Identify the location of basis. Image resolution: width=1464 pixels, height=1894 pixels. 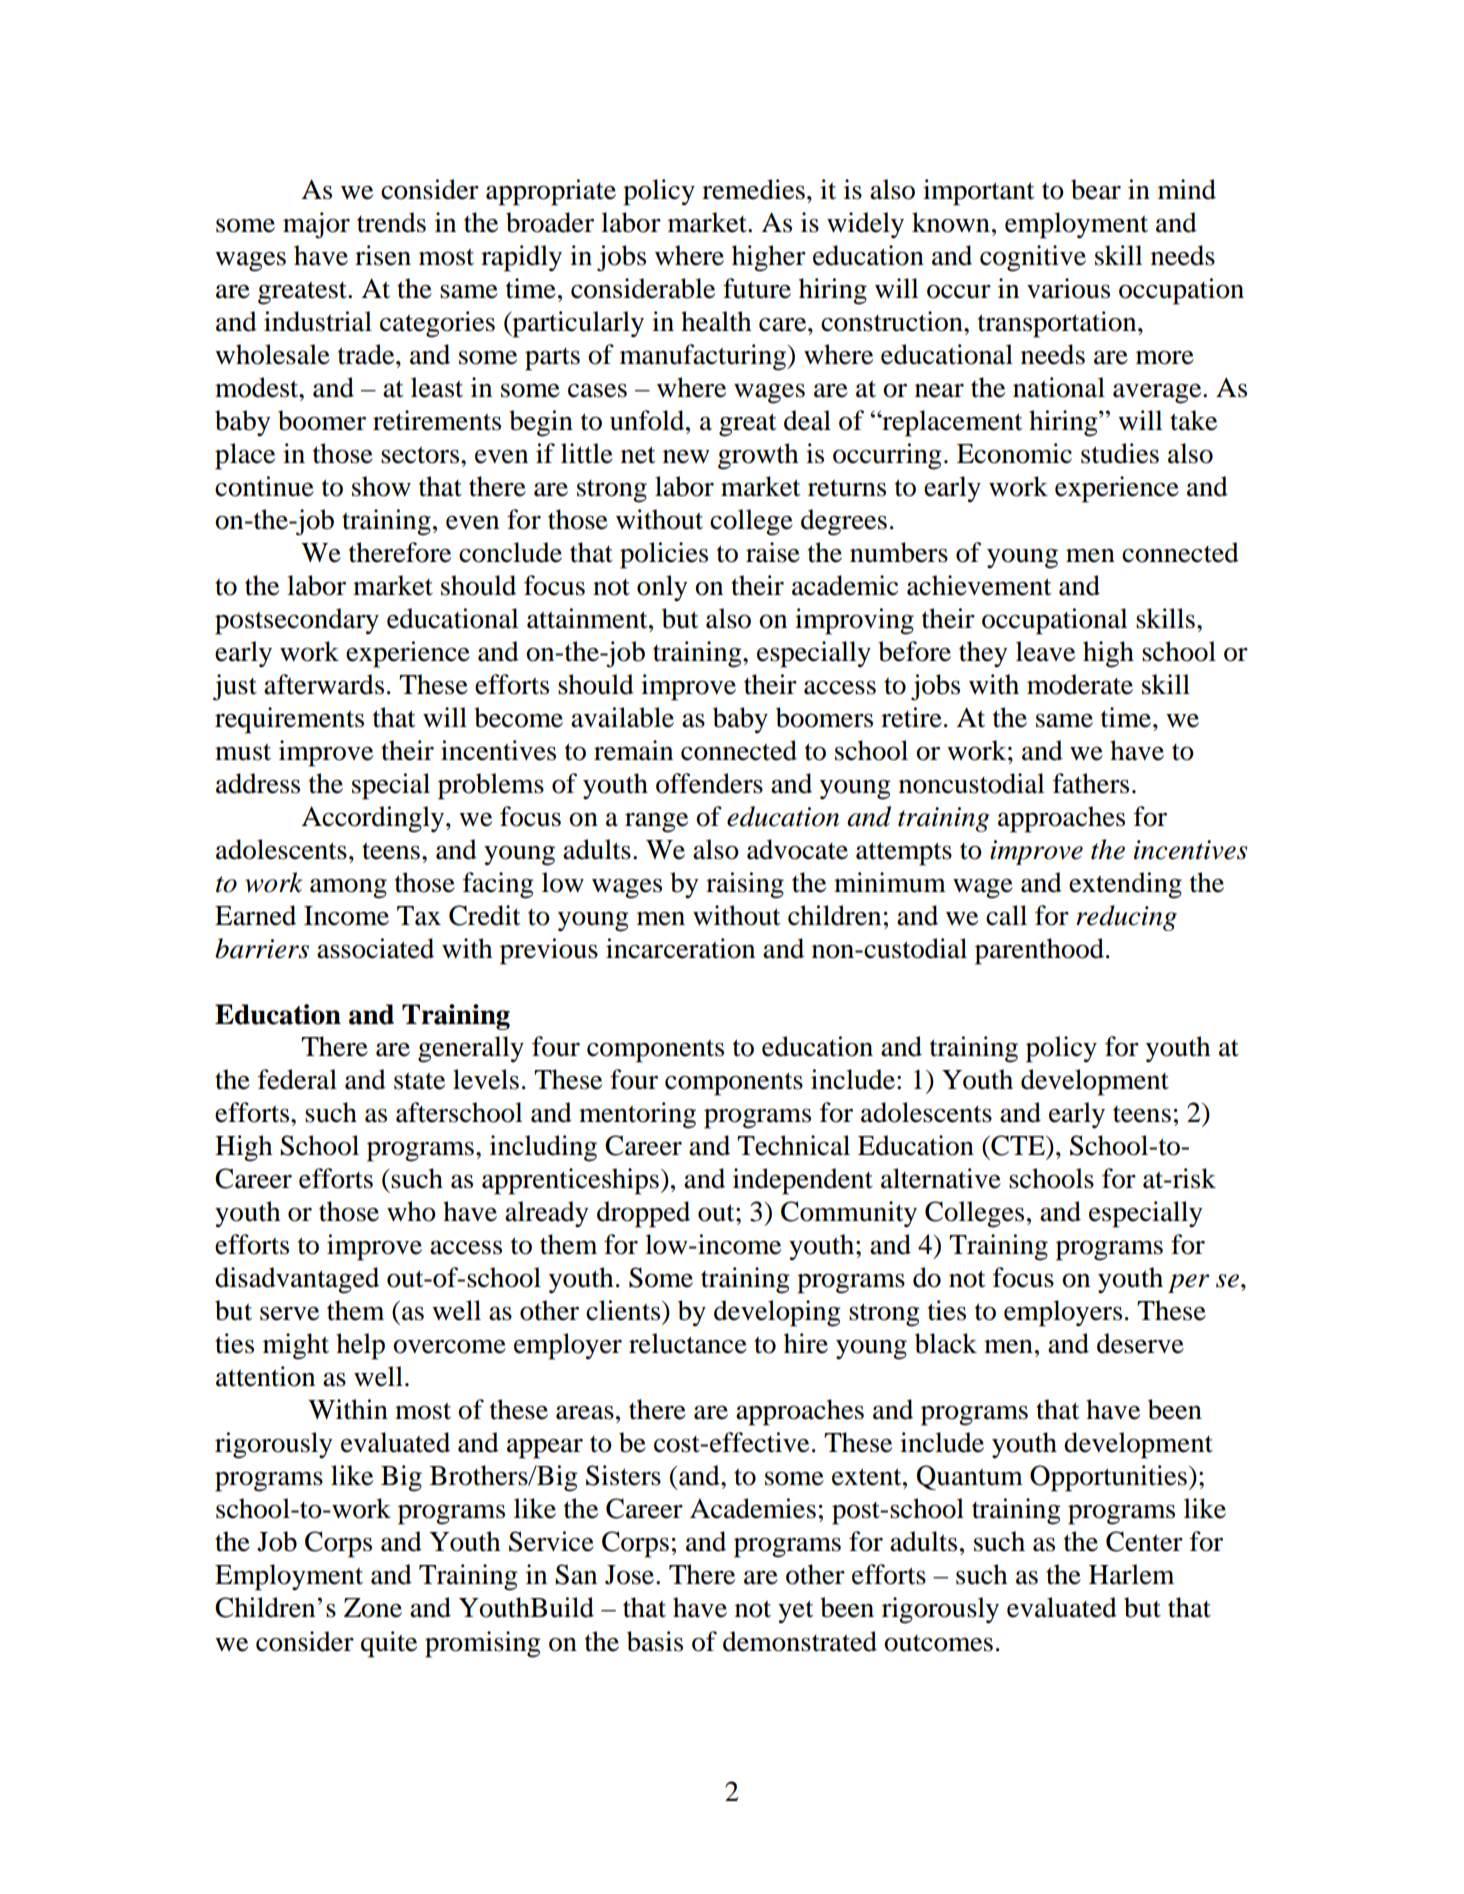
(655, 1641).
